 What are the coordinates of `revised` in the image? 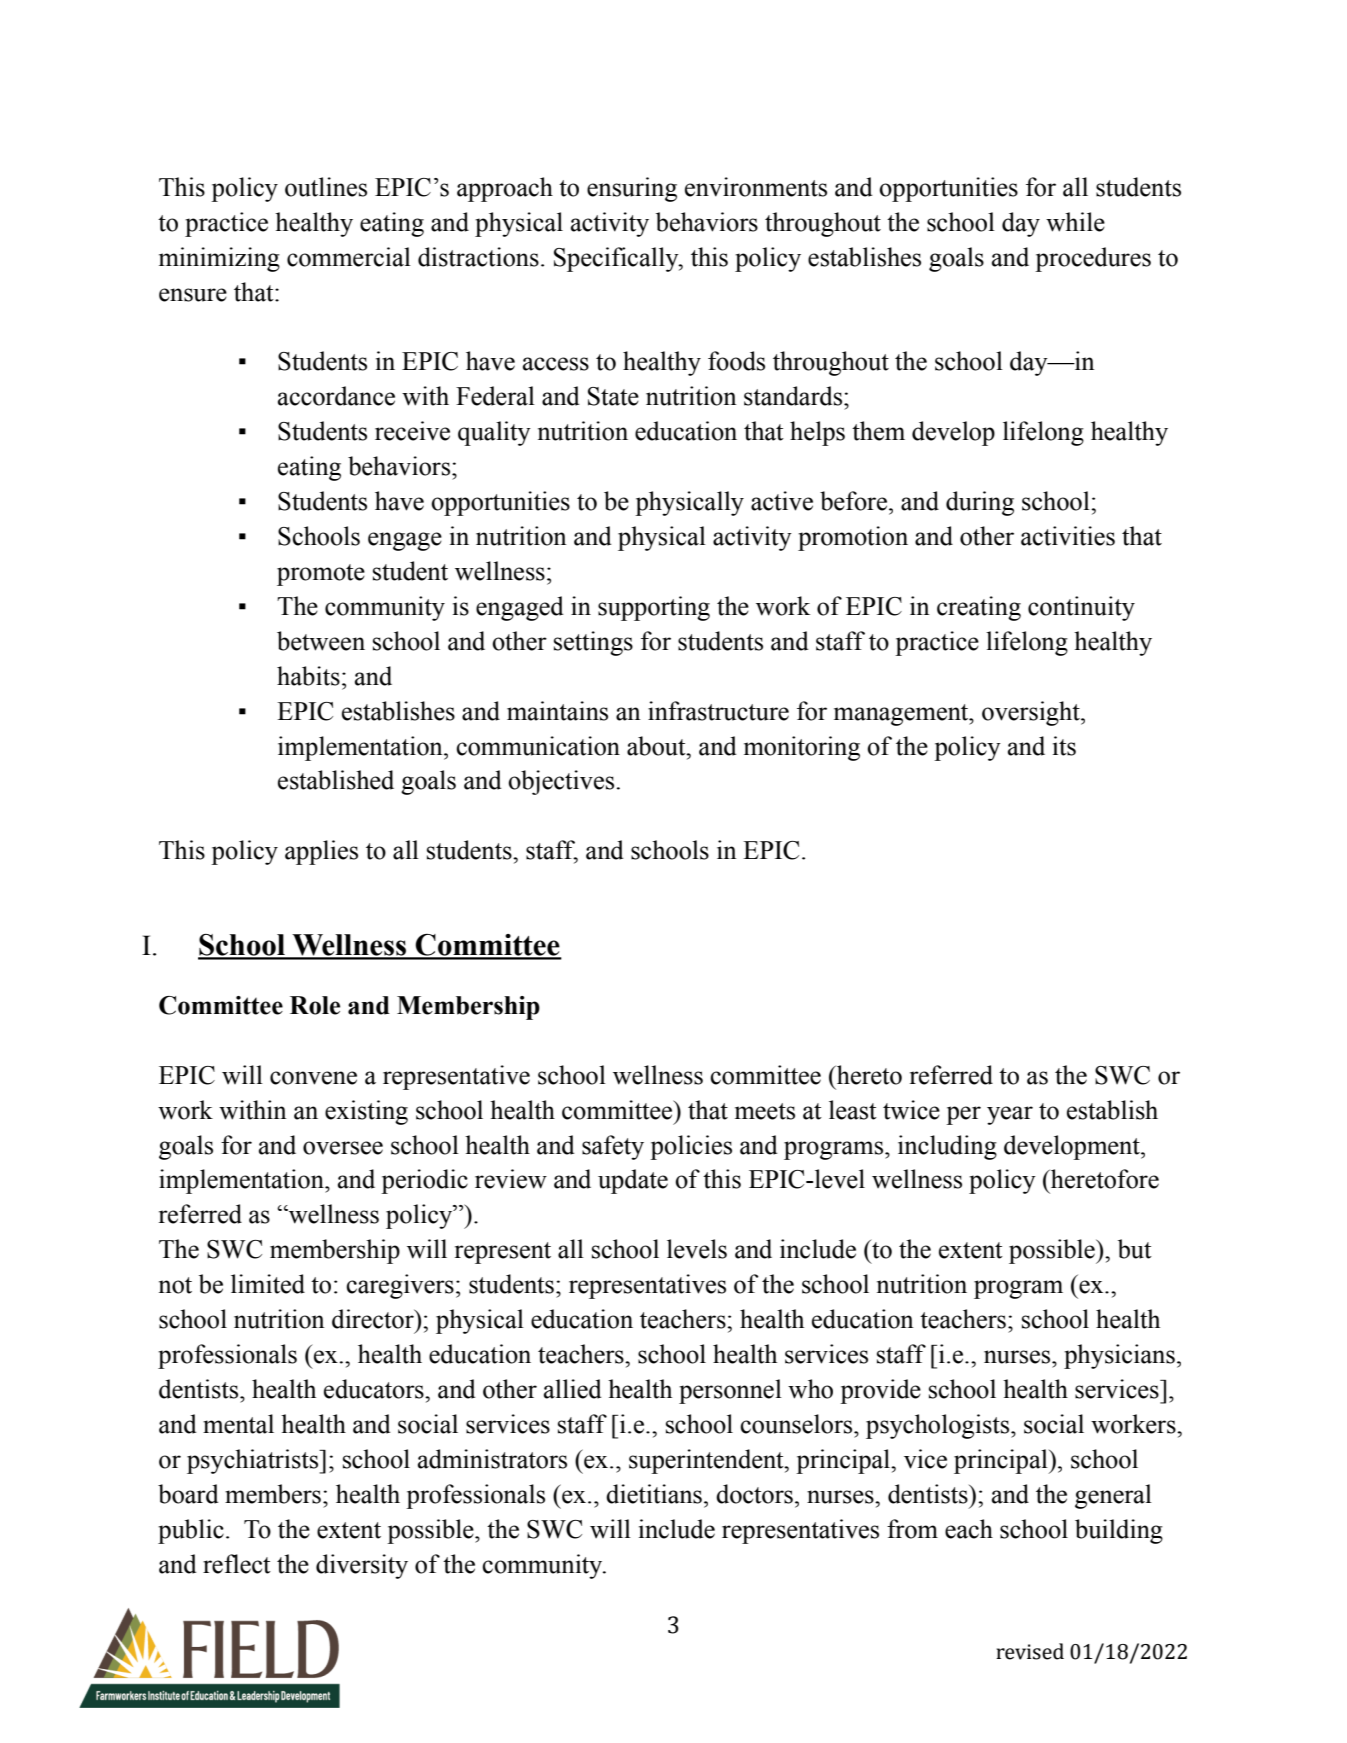 It's located at (1030, 1651).
